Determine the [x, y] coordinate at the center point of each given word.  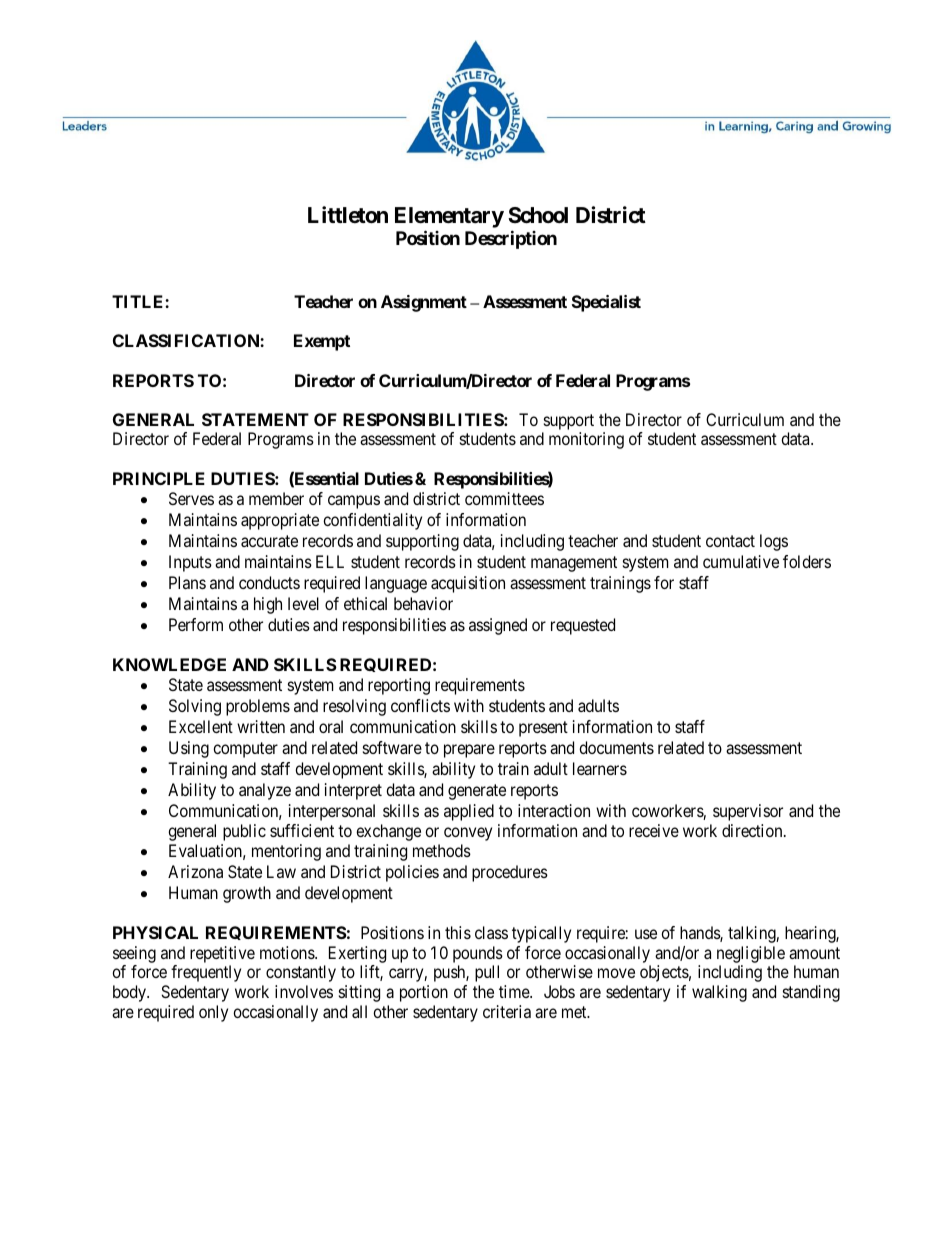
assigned [498, 626]
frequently [206, 973]
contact [730, 541]
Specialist [606, 303]
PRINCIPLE [159, 478]
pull [487, 973]
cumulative [741, 561]
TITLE [139, 301]
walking [719, 993]
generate [477, 792]
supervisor [748, 812]
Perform [196, 624]
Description [511, 239]
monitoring [586, 440]
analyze [265, 791]
